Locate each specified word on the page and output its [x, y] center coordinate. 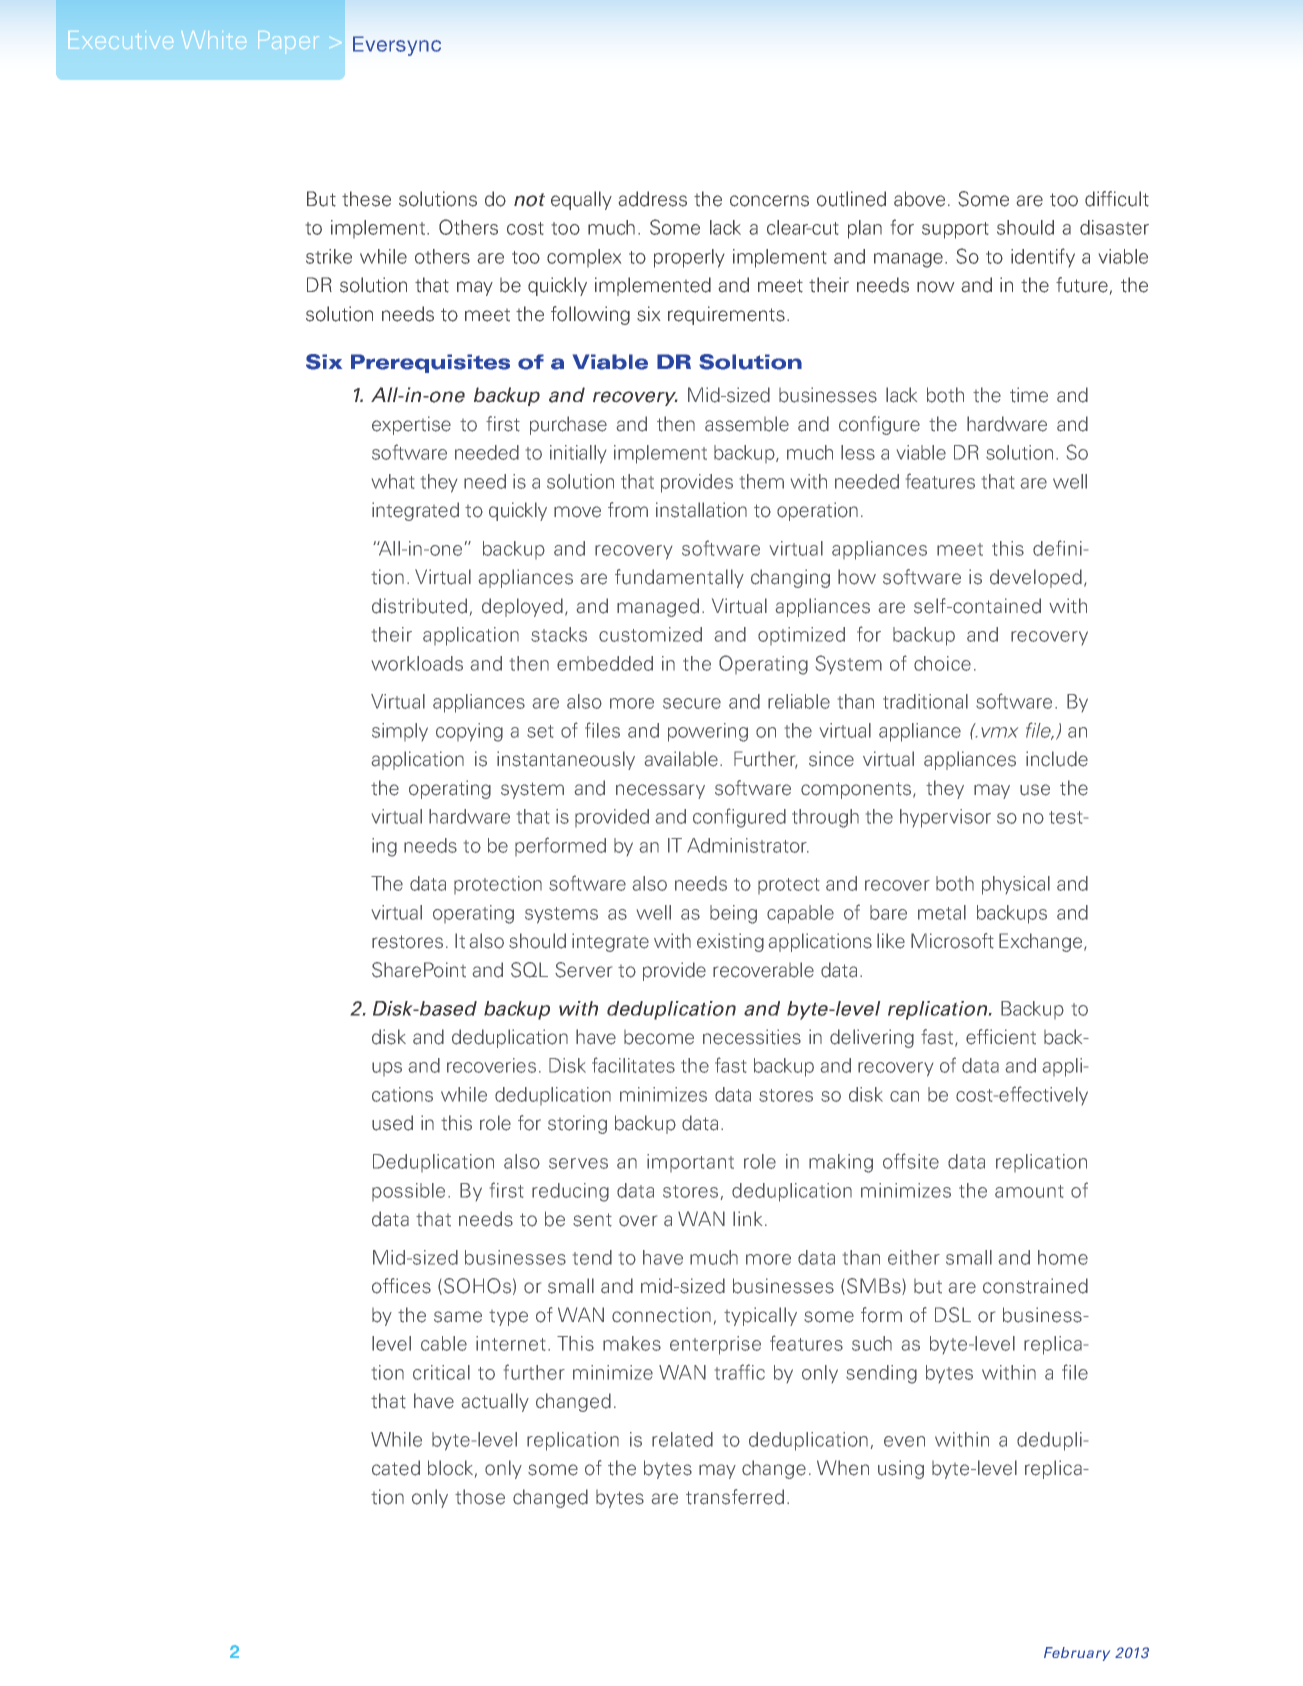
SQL [529, 970]
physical [1016, 885]
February [1077, 1654]
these [366, 199]
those [480, 1497]
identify [1043, 257]
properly [689, 258]
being [733, 914]
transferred [735, 1497]
